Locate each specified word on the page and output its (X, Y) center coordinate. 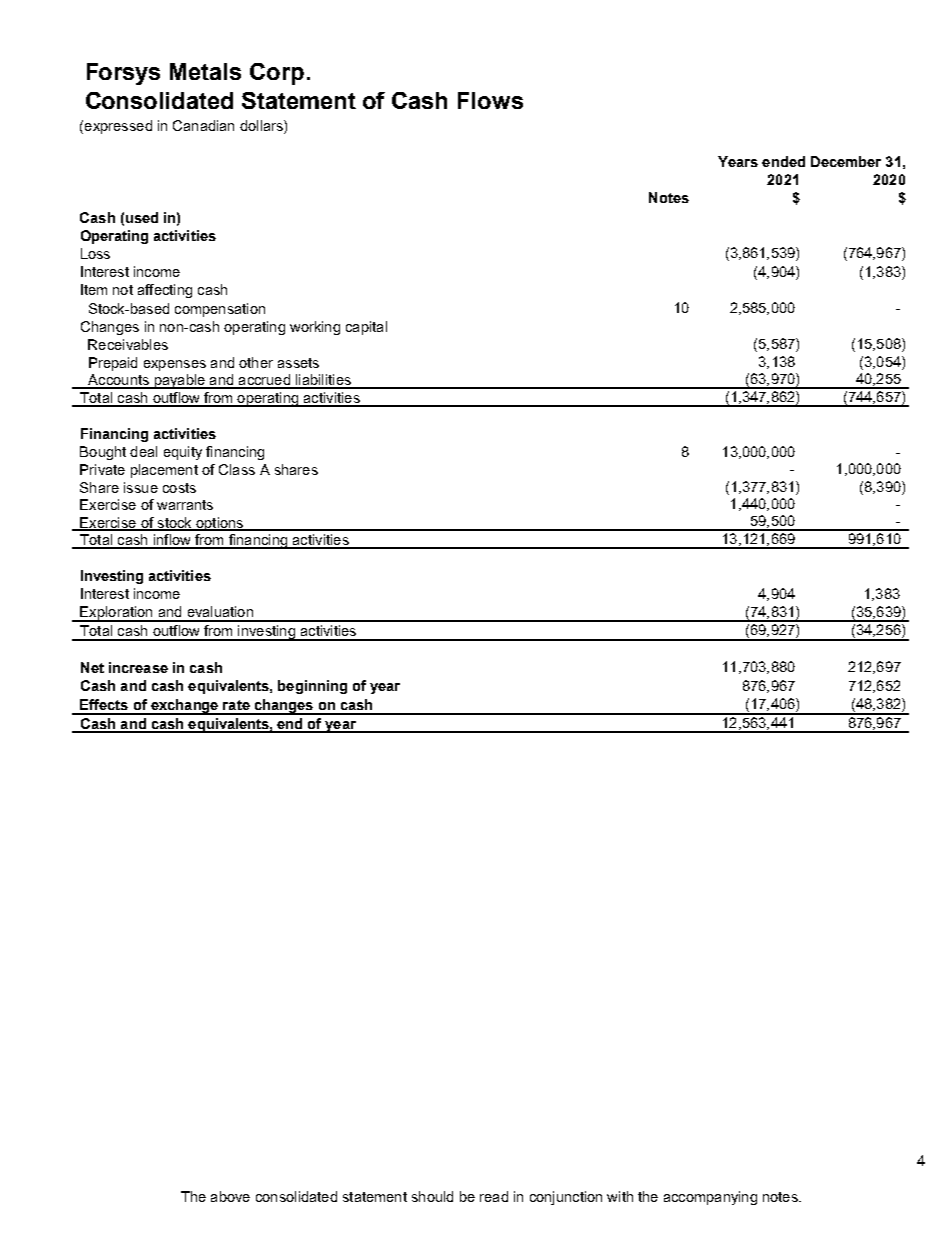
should (432, 1196)
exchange (185, 707)
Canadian (203, 125)
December (846, 161)
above (230, 1196)
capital (366, 328)
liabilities (323, 381)
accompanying (710, 1198)
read (494, 1196)
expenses (175, 365)
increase (138, 667)
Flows (490, 100)
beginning (312, 687)
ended (783, 161)
